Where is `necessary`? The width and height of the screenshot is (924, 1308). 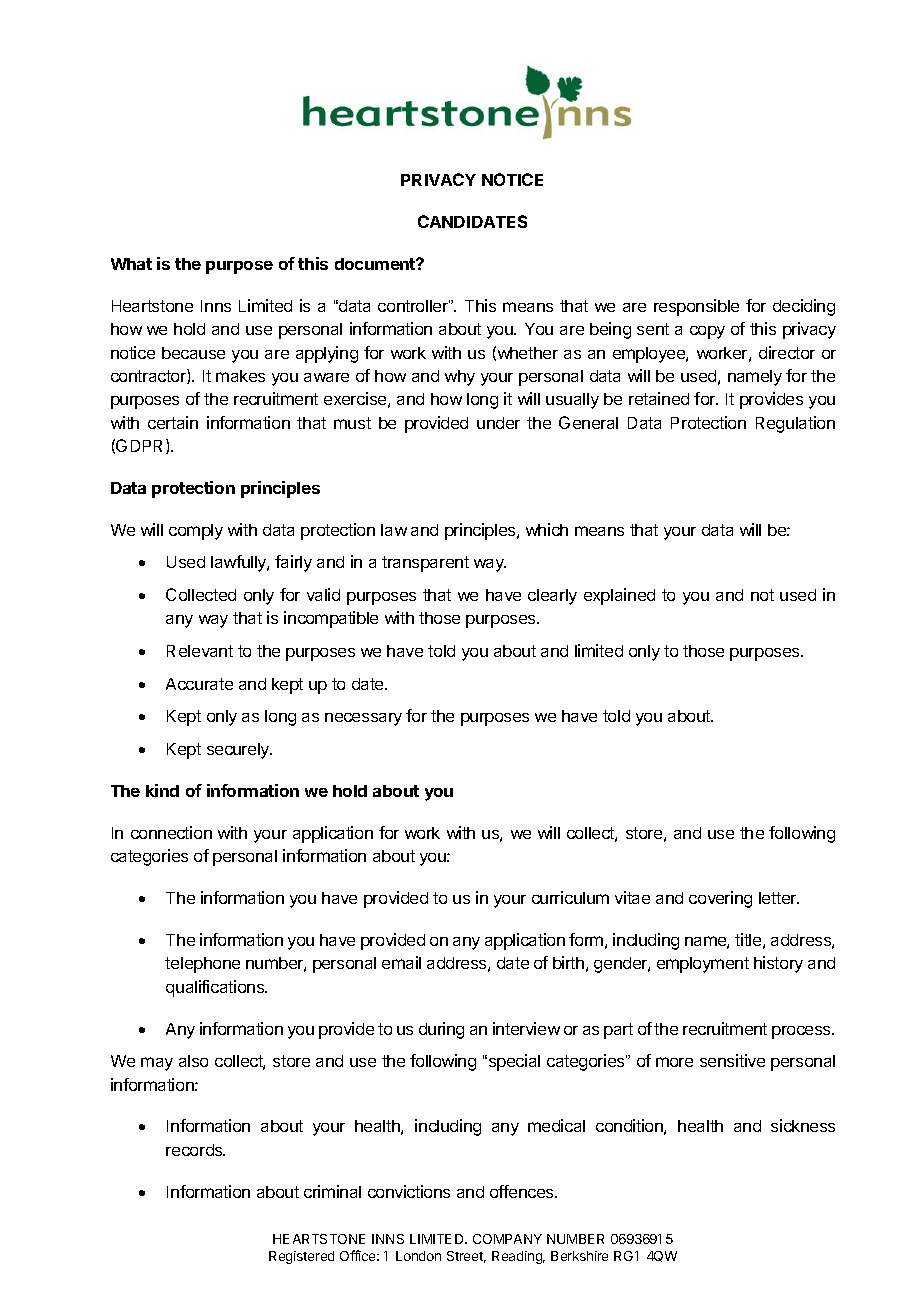 necessary is located at coordinates (363, 719).
